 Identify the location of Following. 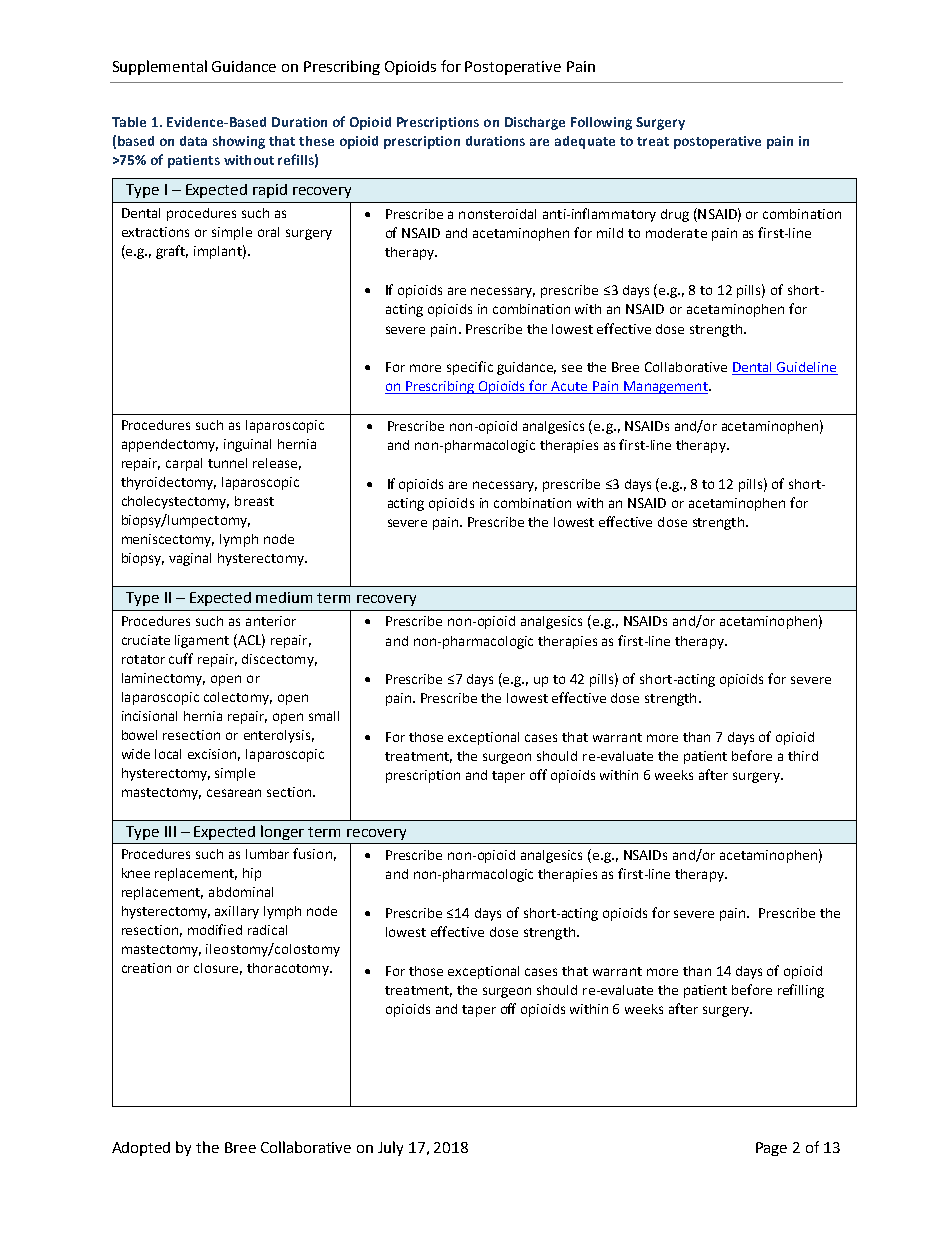
(601, 123).
